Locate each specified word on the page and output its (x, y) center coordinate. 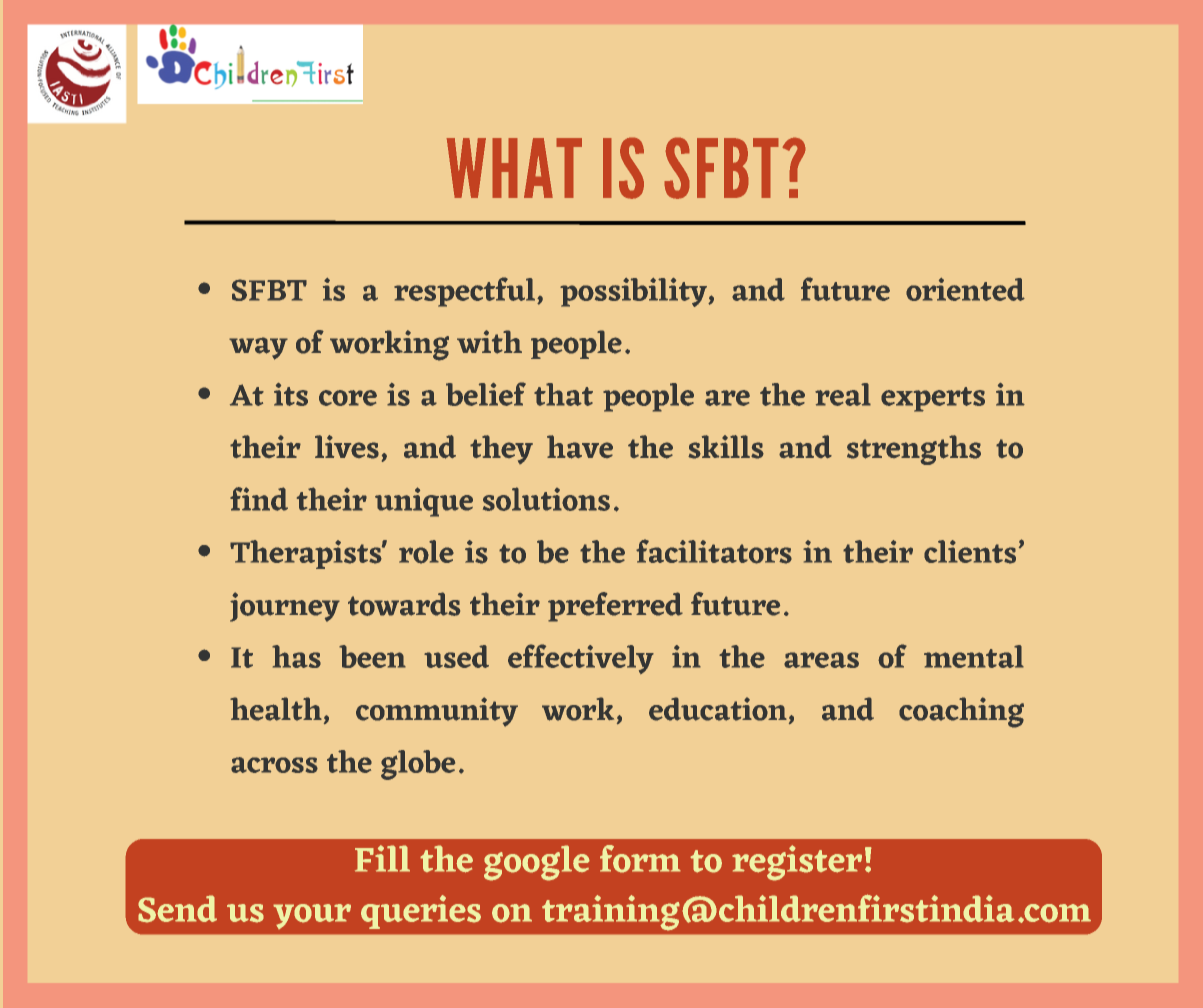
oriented (965, 289)
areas (821, 660)
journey (285, 607)
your (312, 916)
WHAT (514, 168)
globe (418, 765)
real (843, 394)
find (259, 499)
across (274, 765)
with (489, 342)
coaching (961, 712)
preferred (615, 607)
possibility (635, 292)
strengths (914, 450)
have (580, 447)
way (258, 348)
